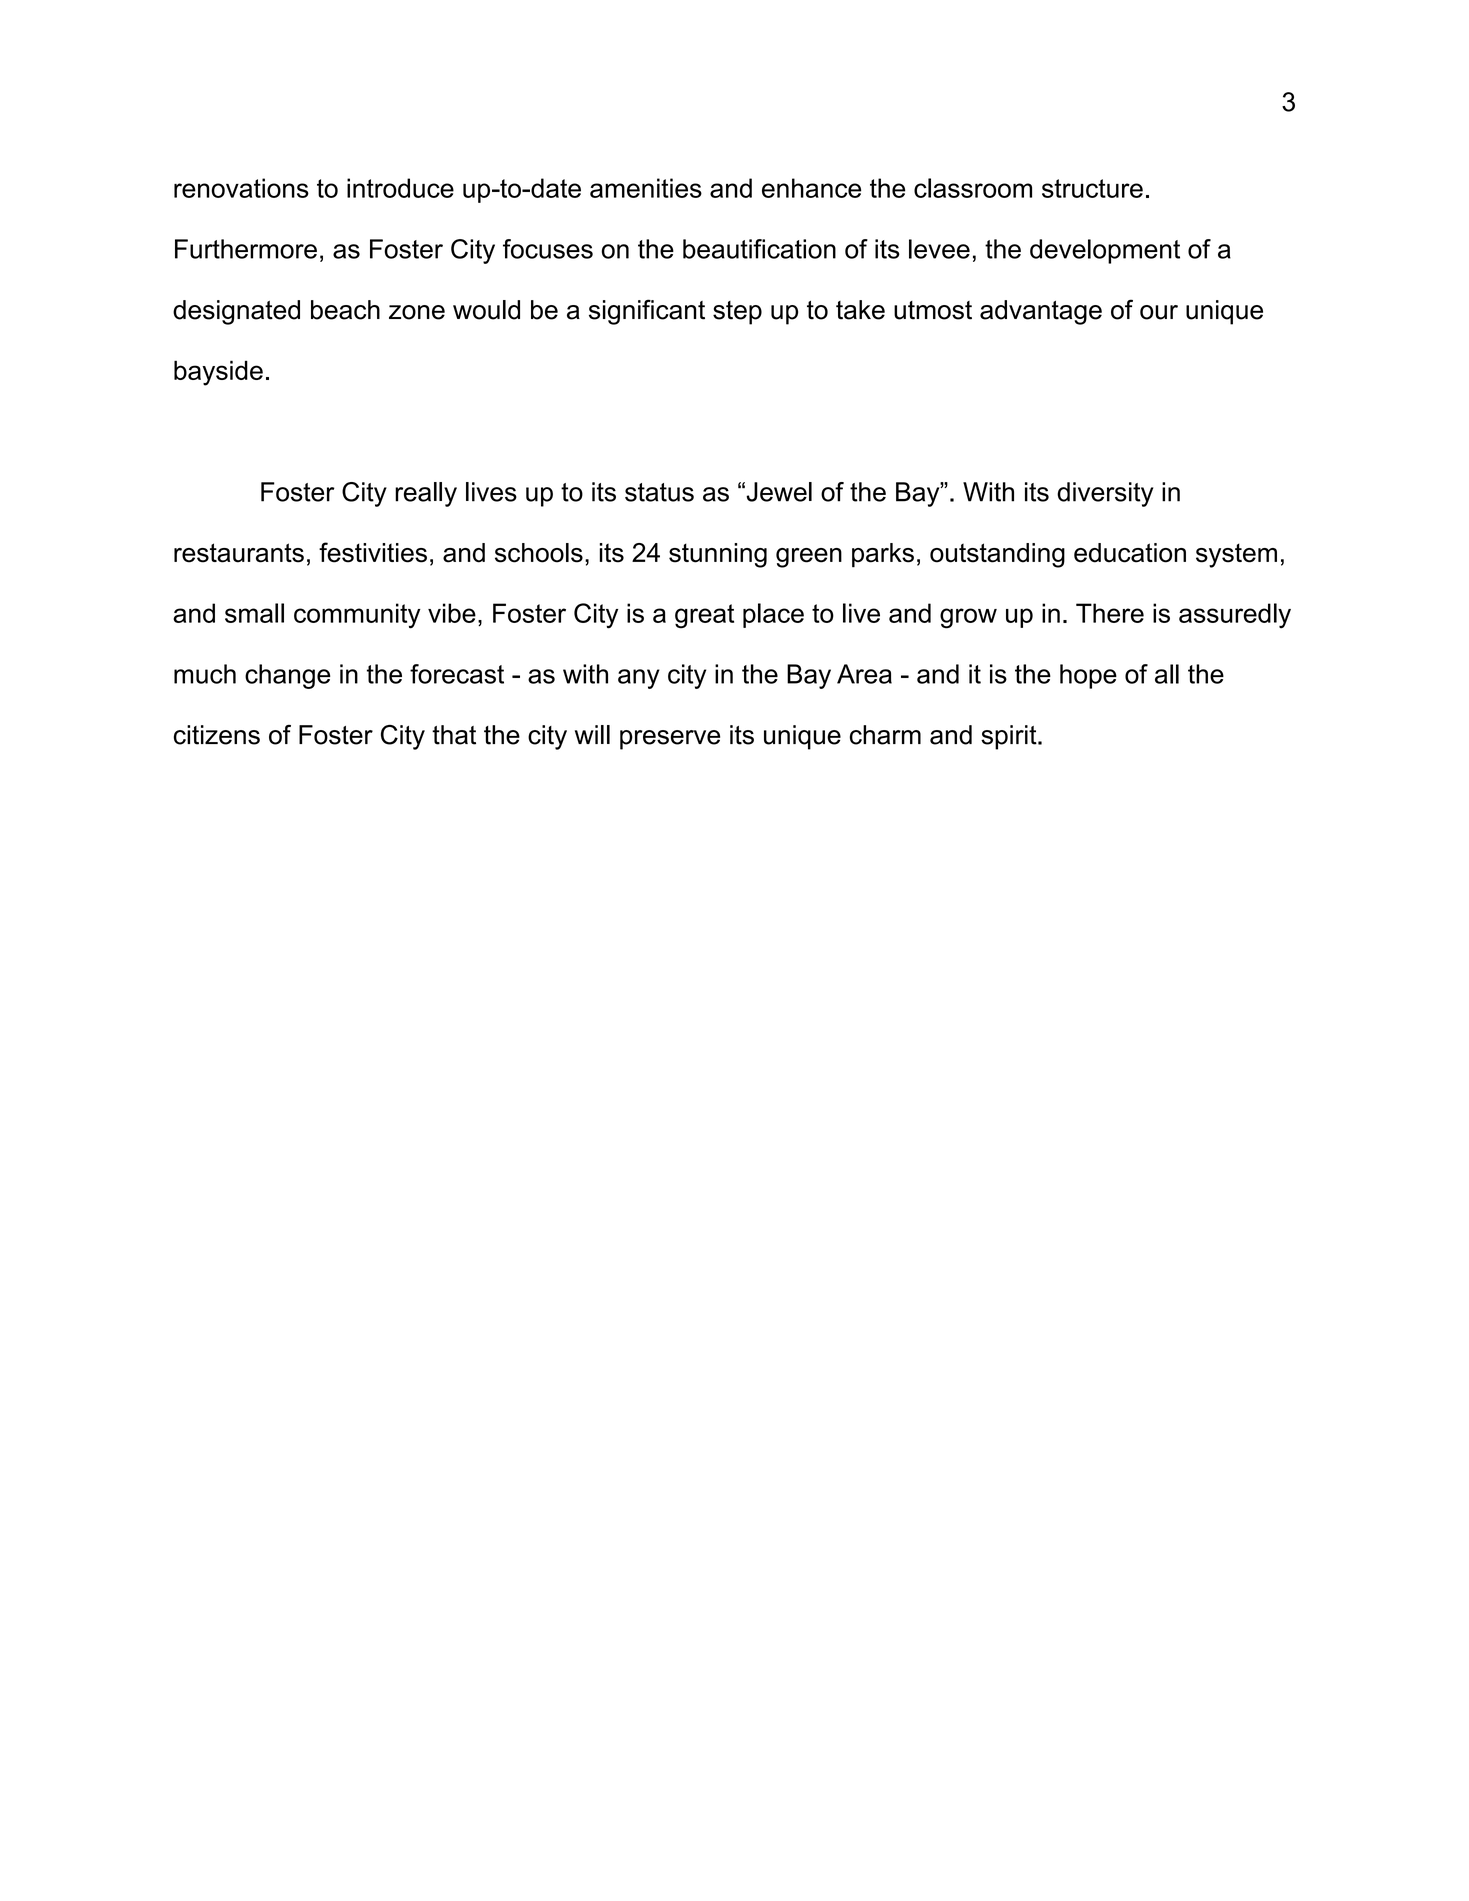 This image has width=1469, height=1901. What do you see at coordinates (1092, 188) in the image?
I see `structure` at bounding box center [1092, 188].
